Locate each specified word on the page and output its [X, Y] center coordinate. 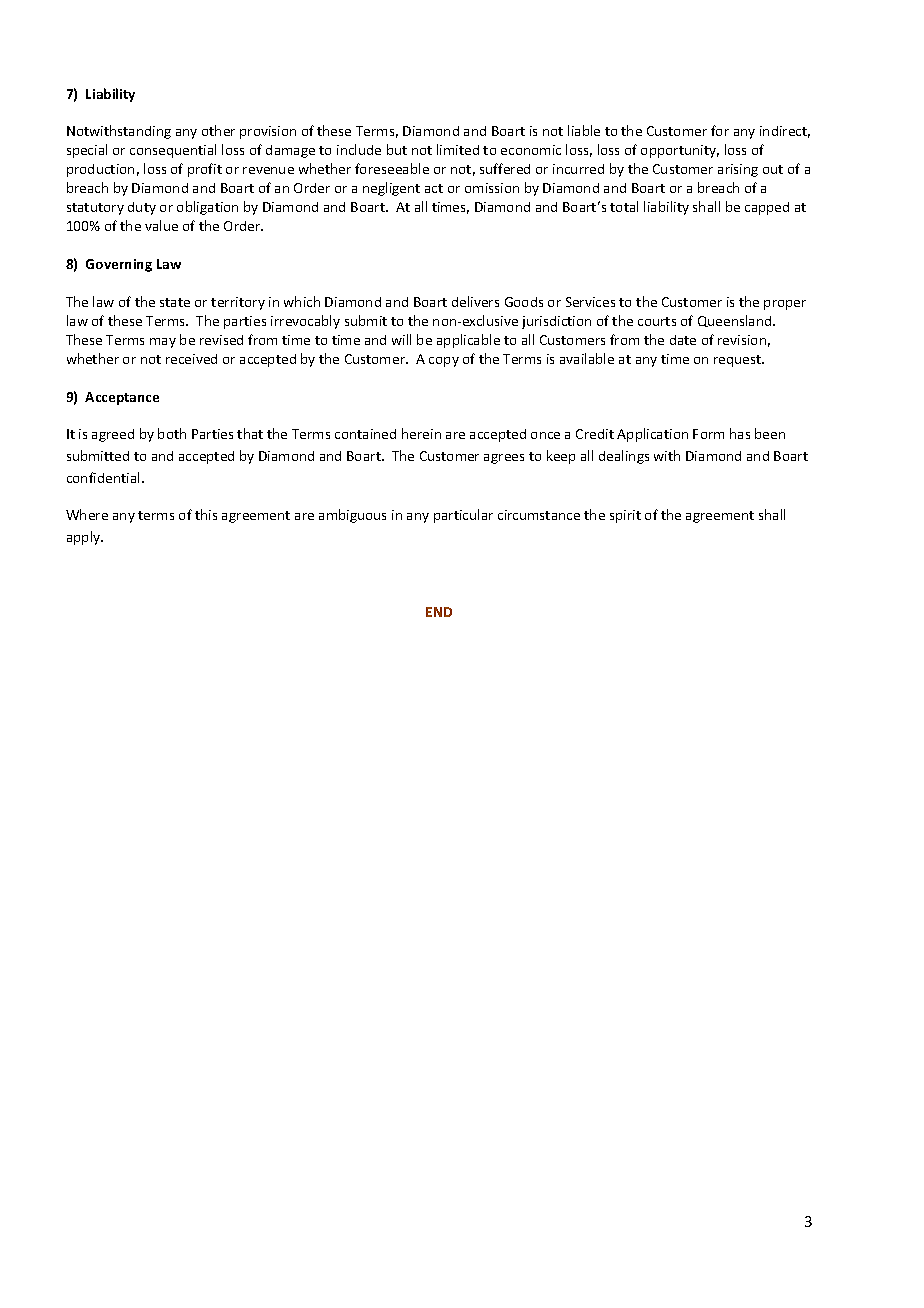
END [439, 612]
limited [458, 149]
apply [85, 538]
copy [444, 362]
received [191, 359]
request [739, 361]
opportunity [680, 151]
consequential [173, 151]
